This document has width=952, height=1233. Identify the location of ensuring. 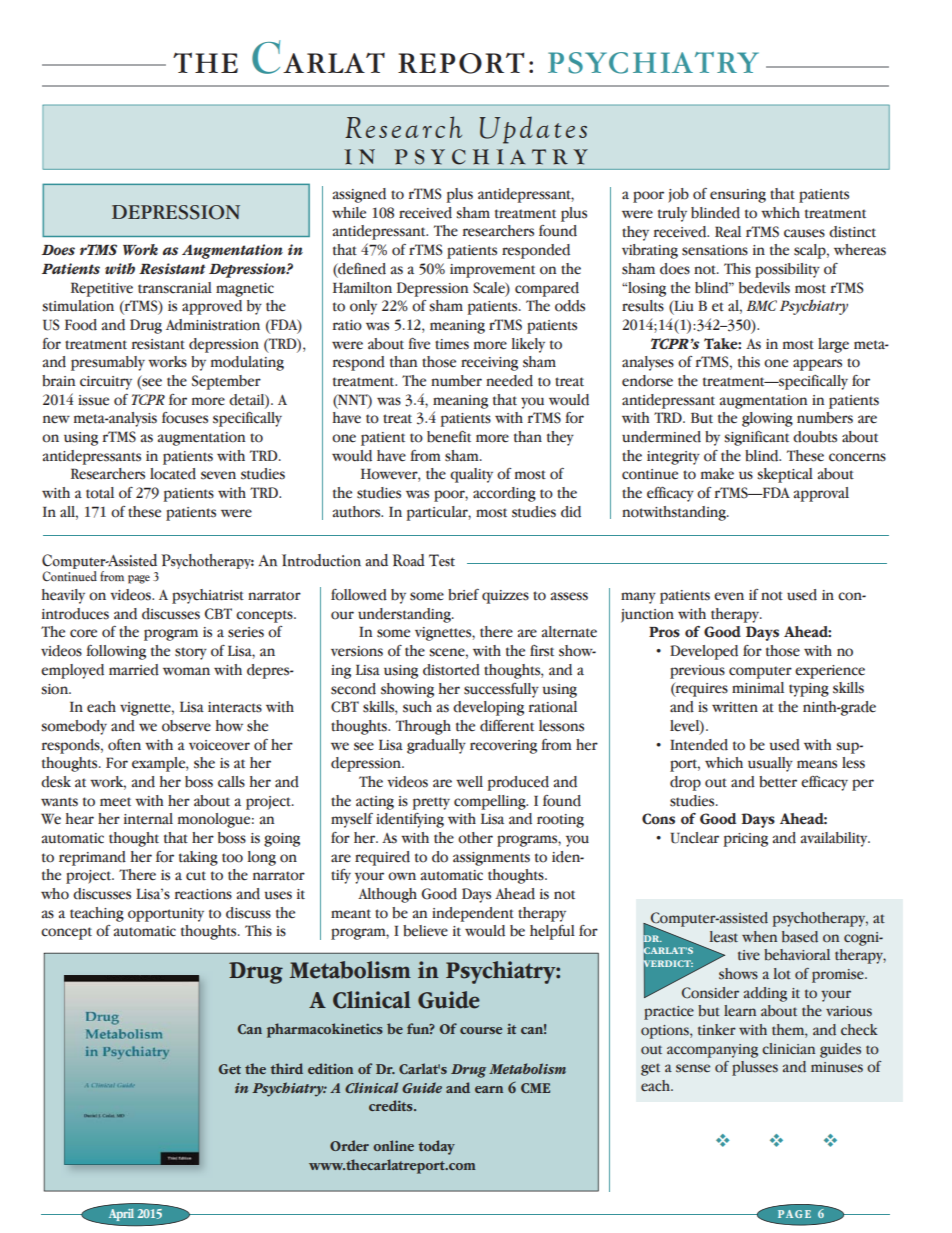
(738, 196).
